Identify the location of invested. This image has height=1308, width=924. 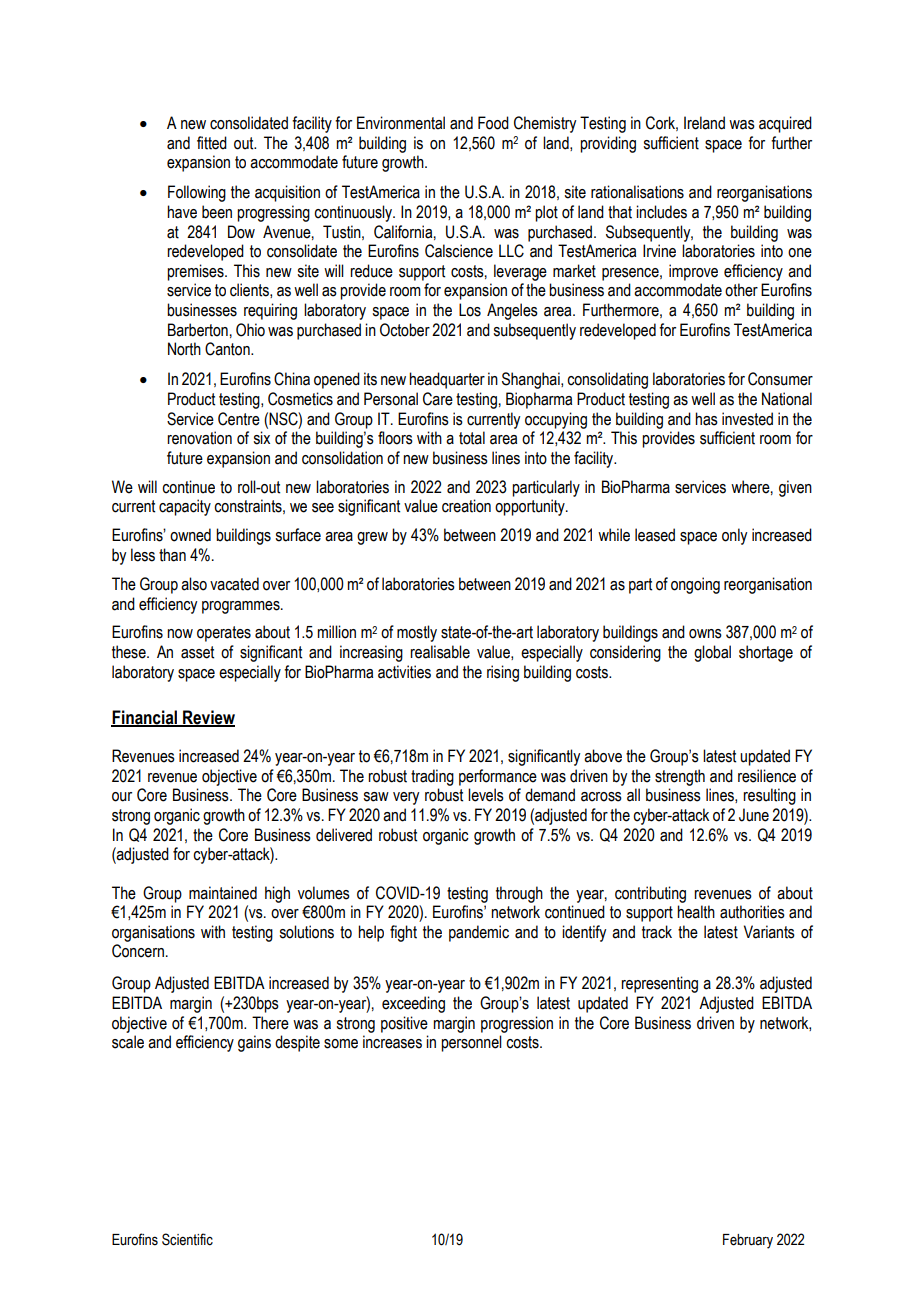
(747, 419).
